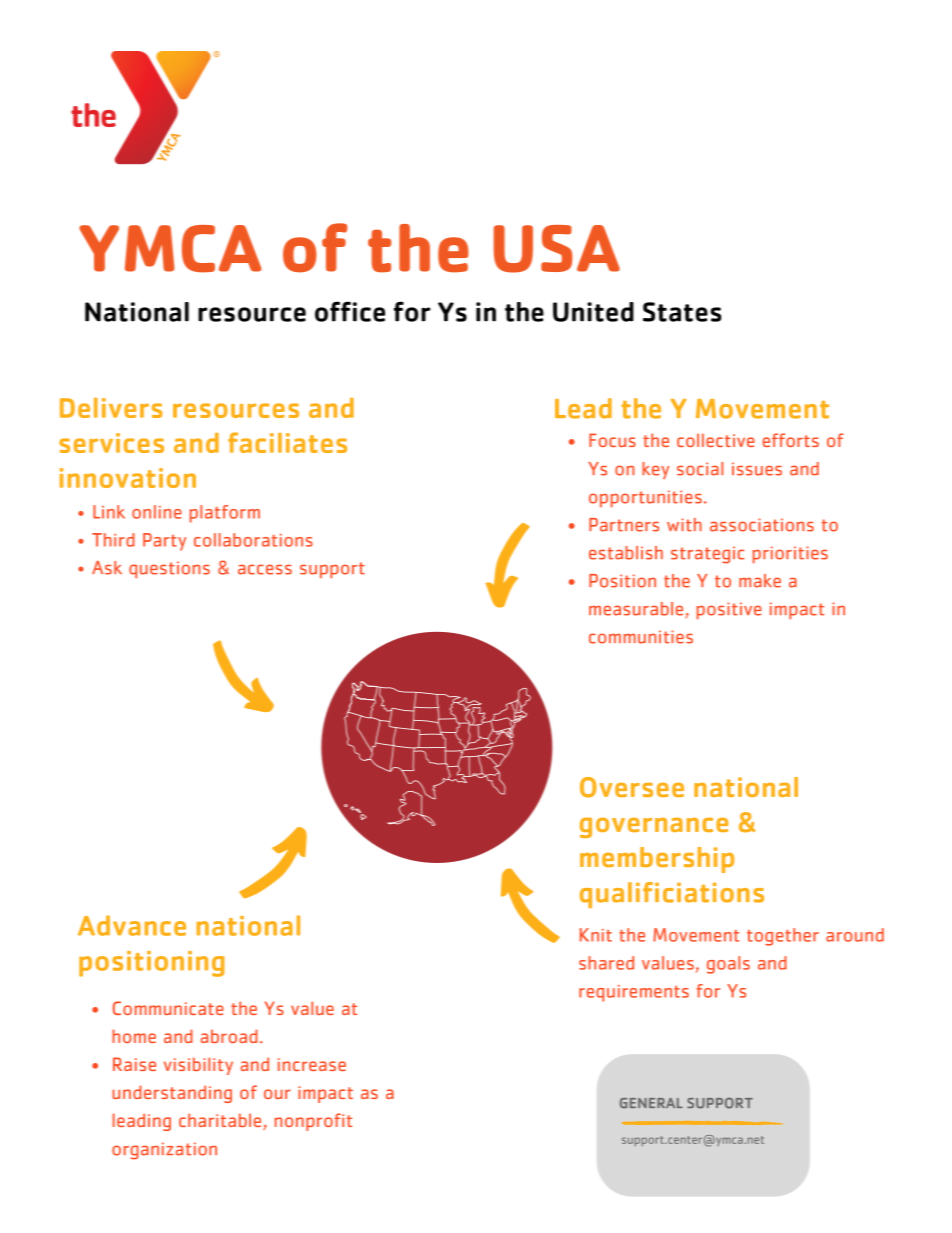 This page has width=952, height=1233. What do you see at coordinates (641, 637) in the page?
I see `communities` at bounding box center [641, 637].
